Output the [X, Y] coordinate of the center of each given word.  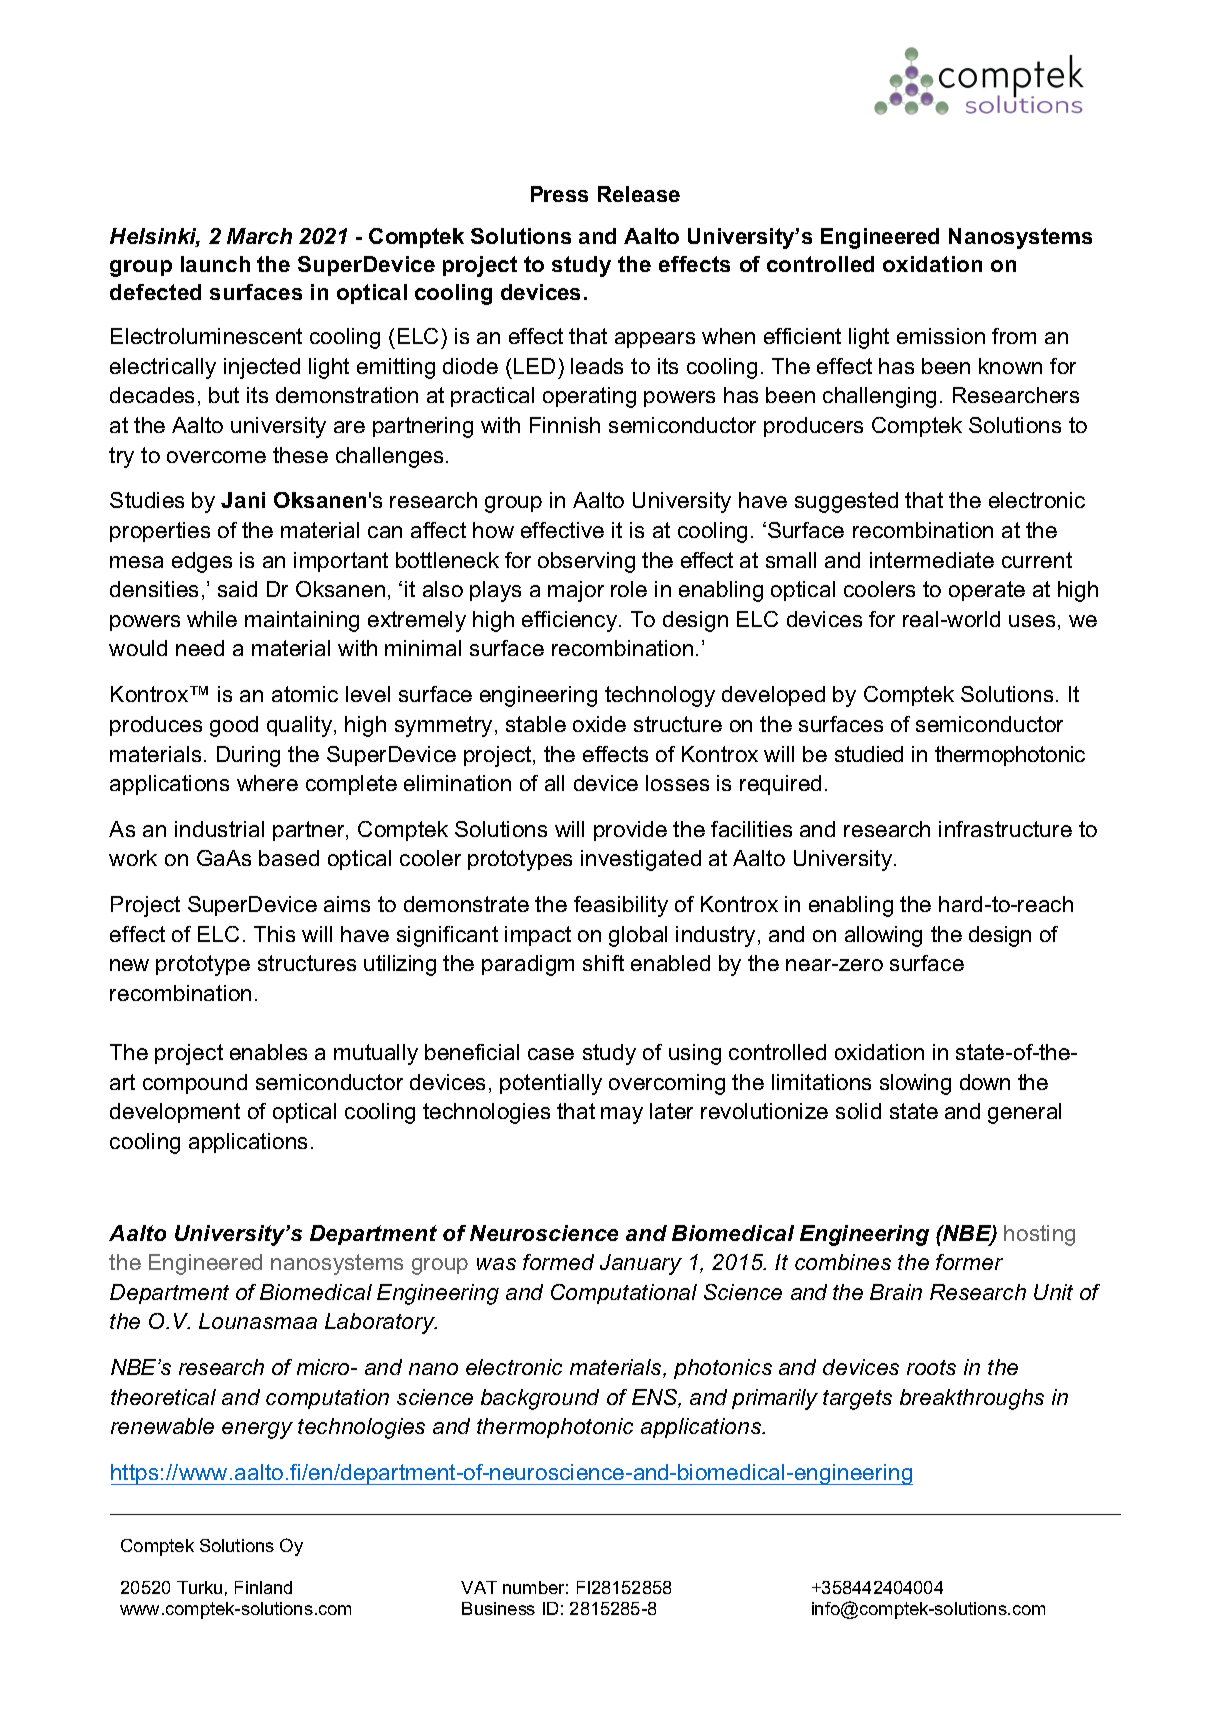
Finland [263, 1587]
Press [559, 194]
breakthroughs [972, 1399]
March [259, 236]
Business [498, 1608]
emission [941, 336]
